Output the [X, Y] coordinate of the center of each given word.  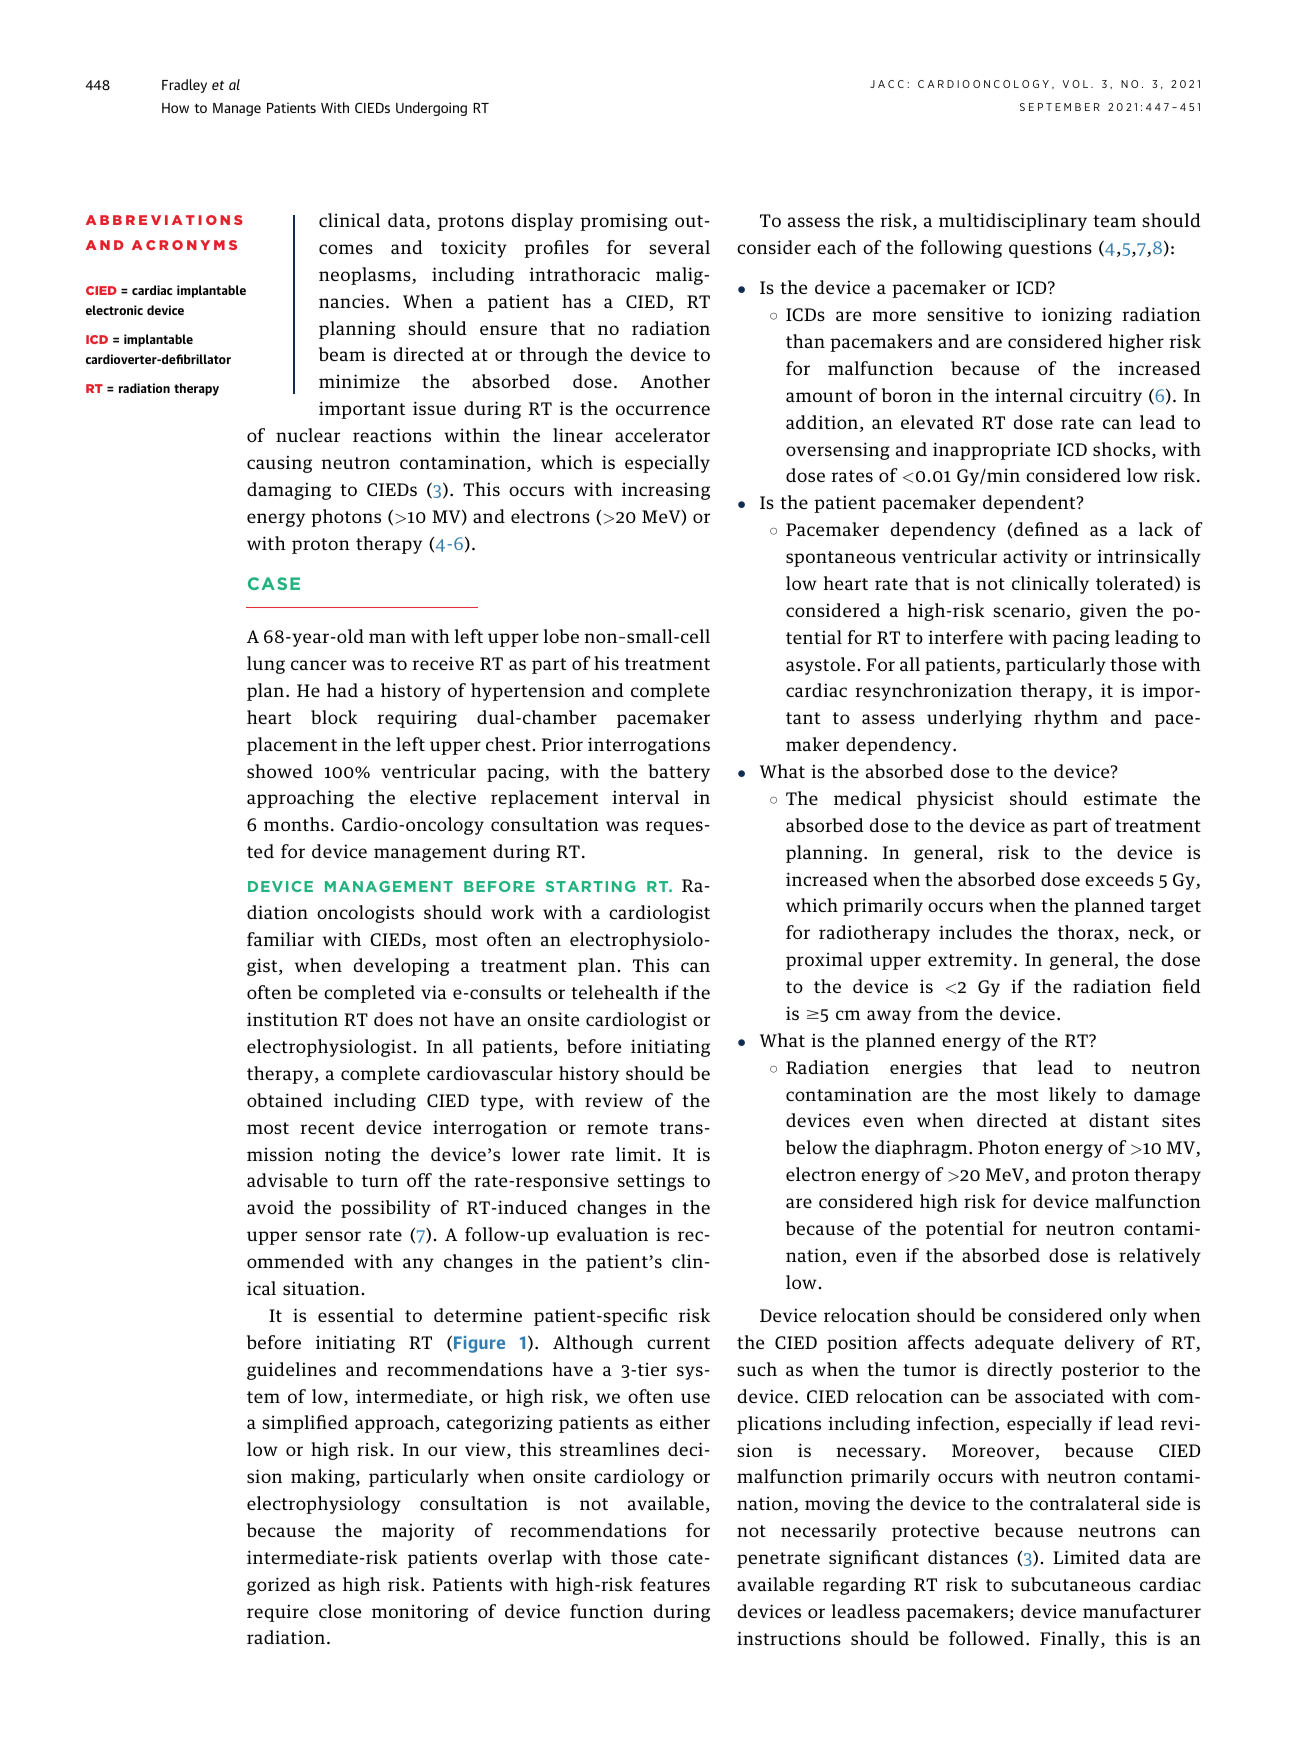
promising [624, 222]
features [675, 1584]
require [277, 1613]
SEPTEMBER [1060, 107]
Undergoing [431, 109]
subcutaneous [1071, 1584]
